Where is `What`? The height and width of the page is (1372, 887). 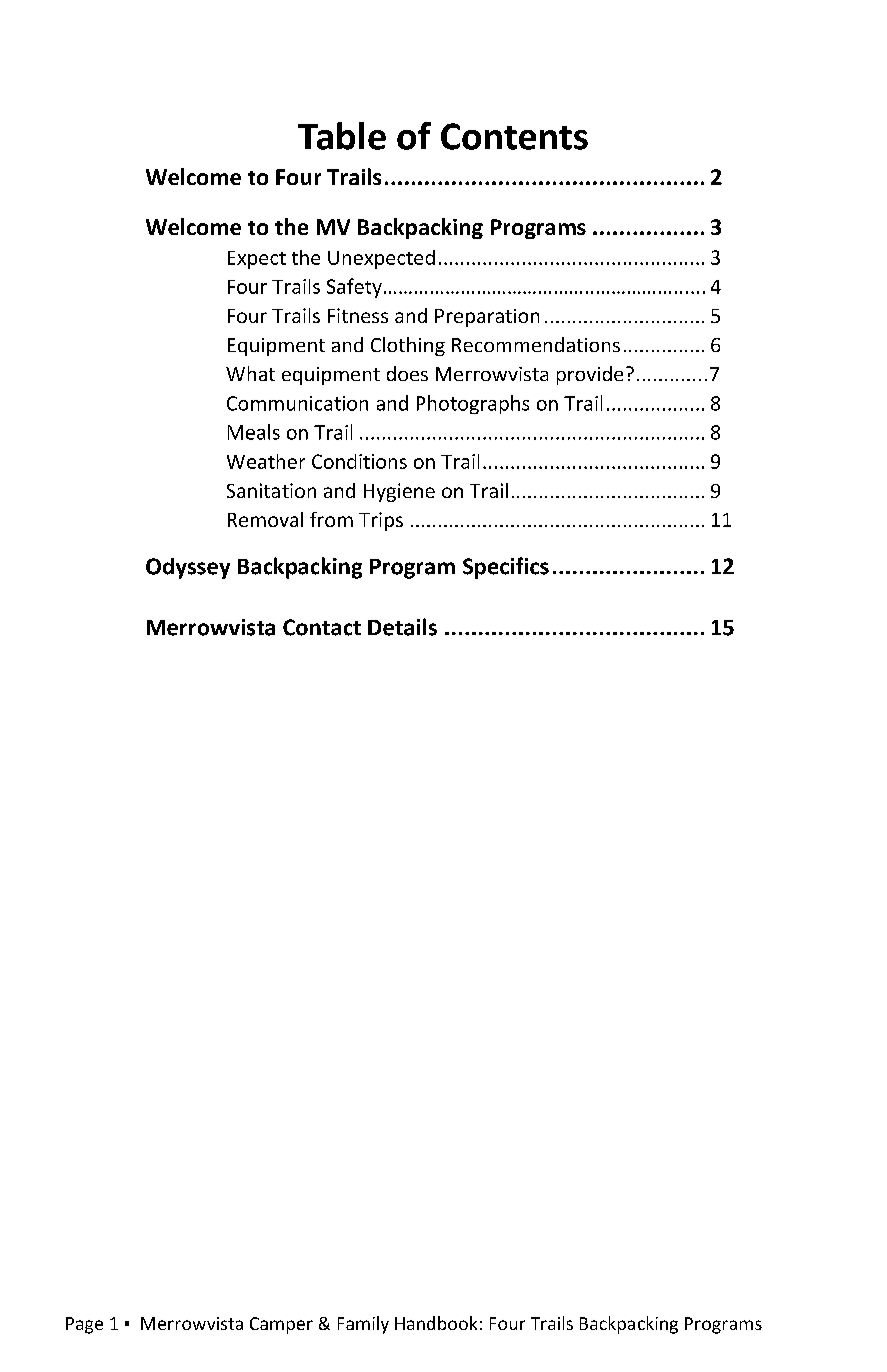
What is located at coordinates (250, 373).
